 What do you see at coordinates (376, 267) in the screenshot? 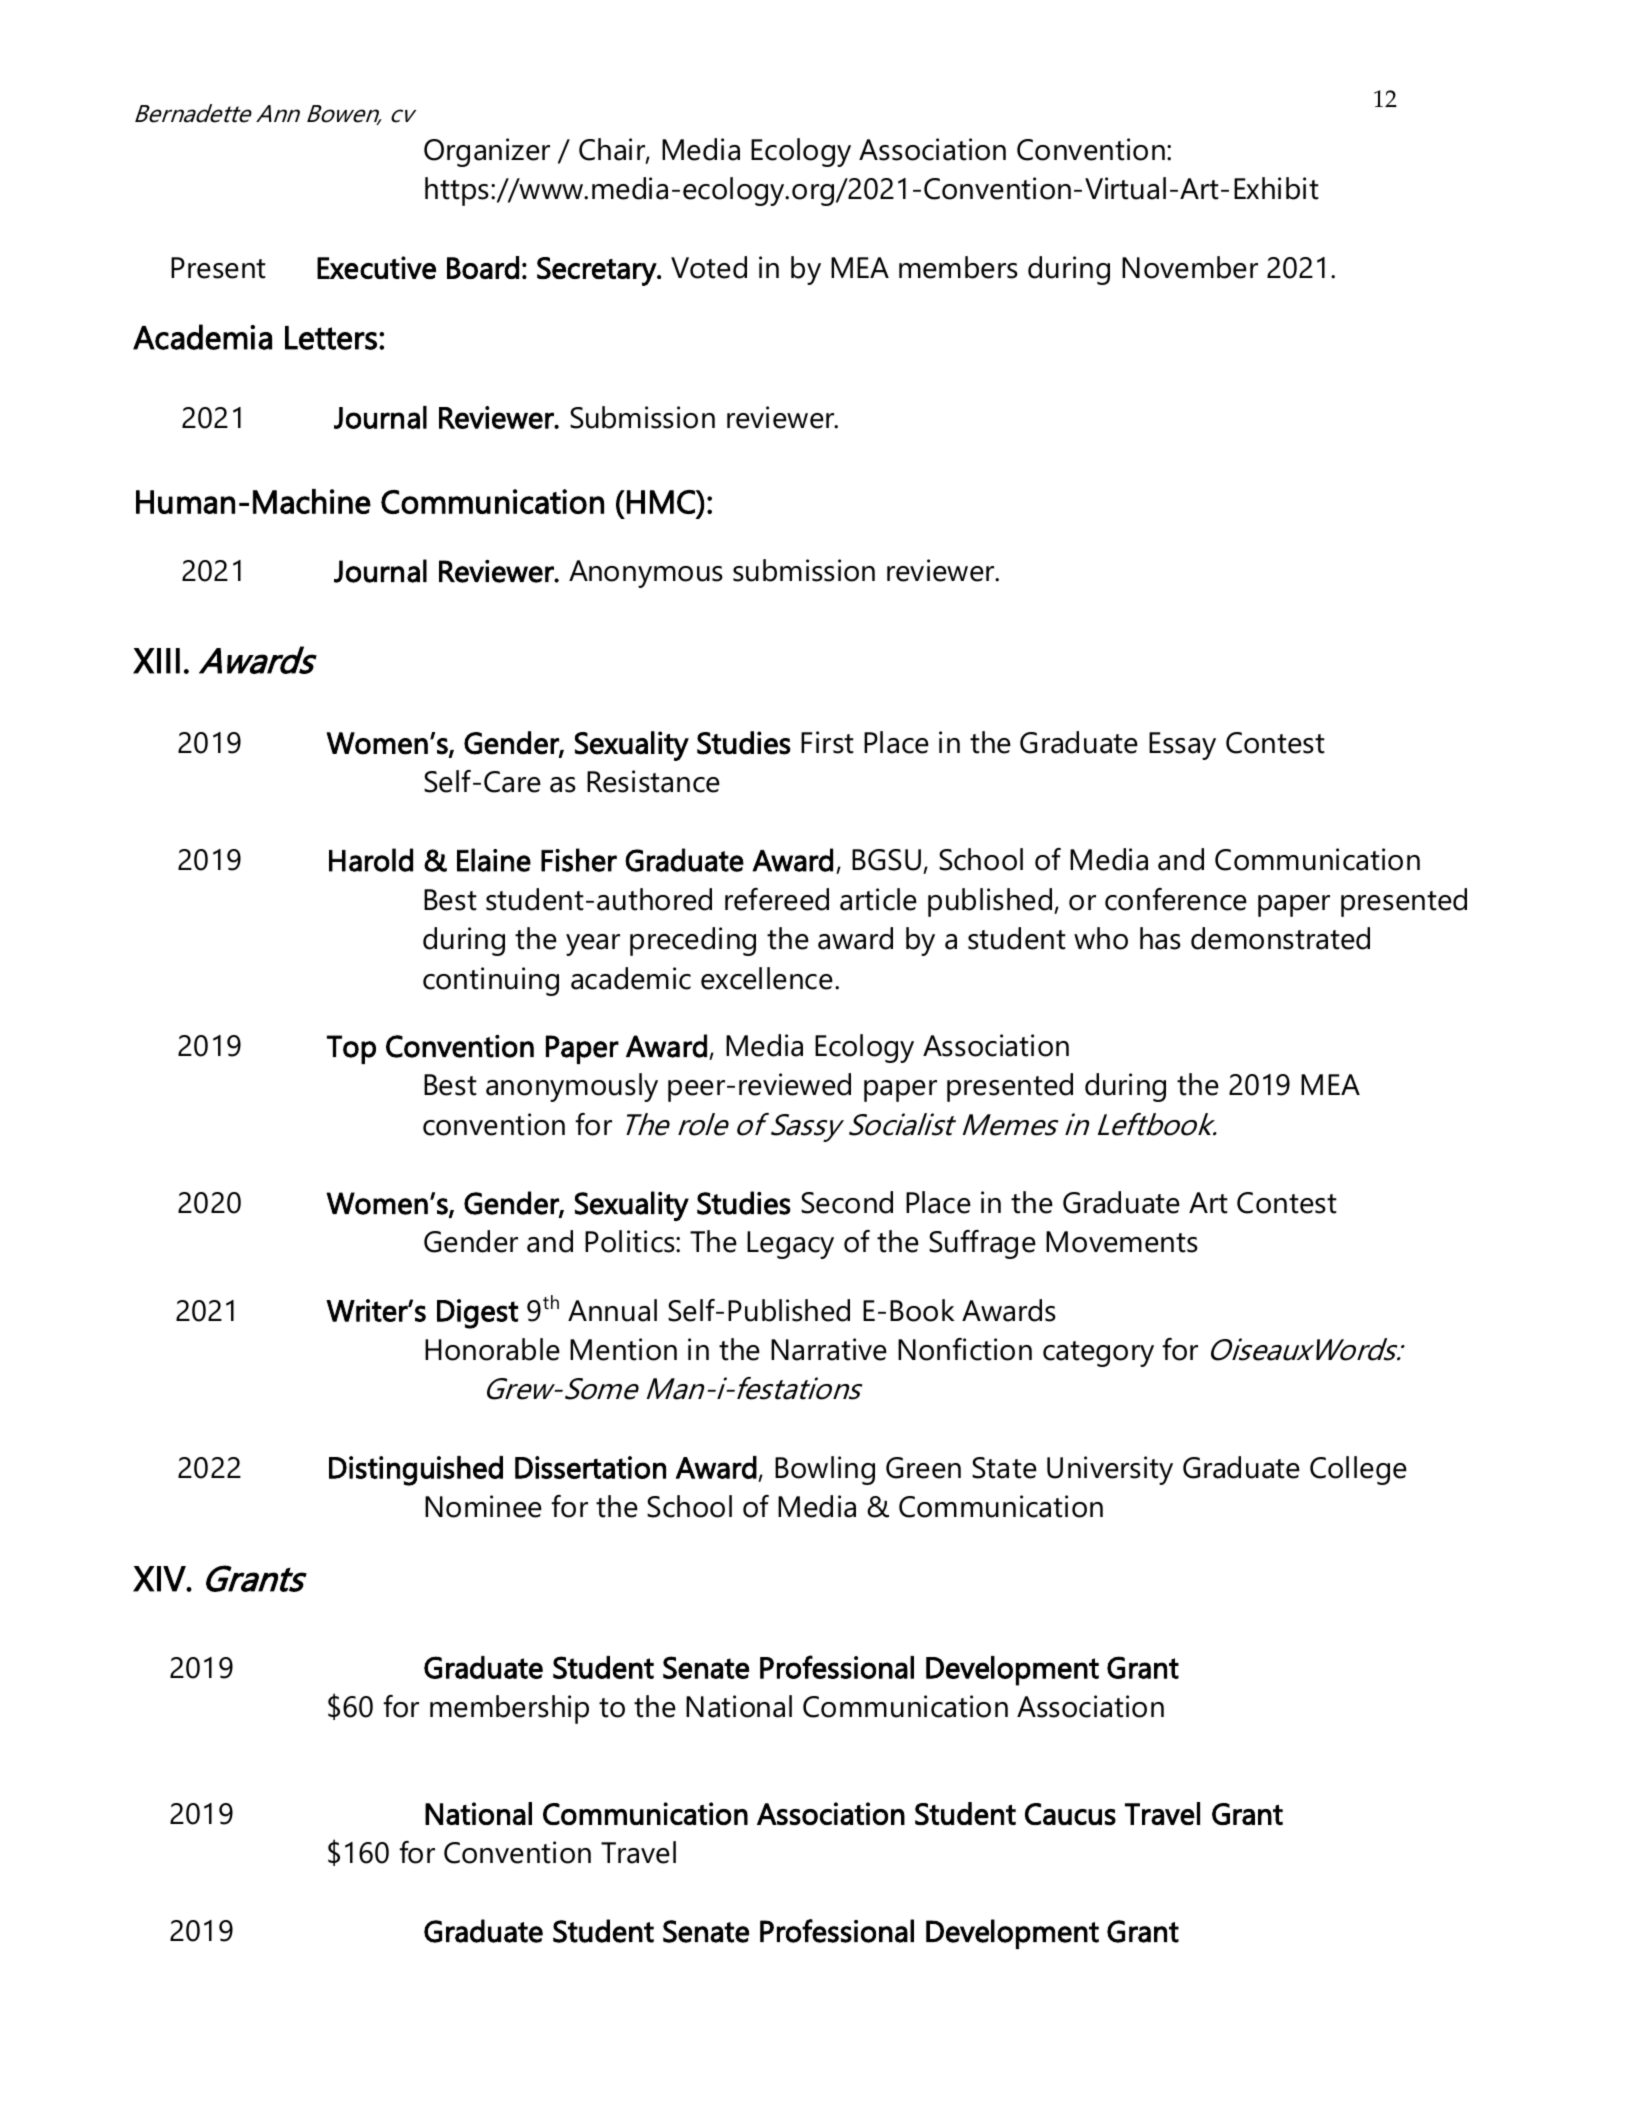
I see `Executive` at bounding box center [376, 267].
